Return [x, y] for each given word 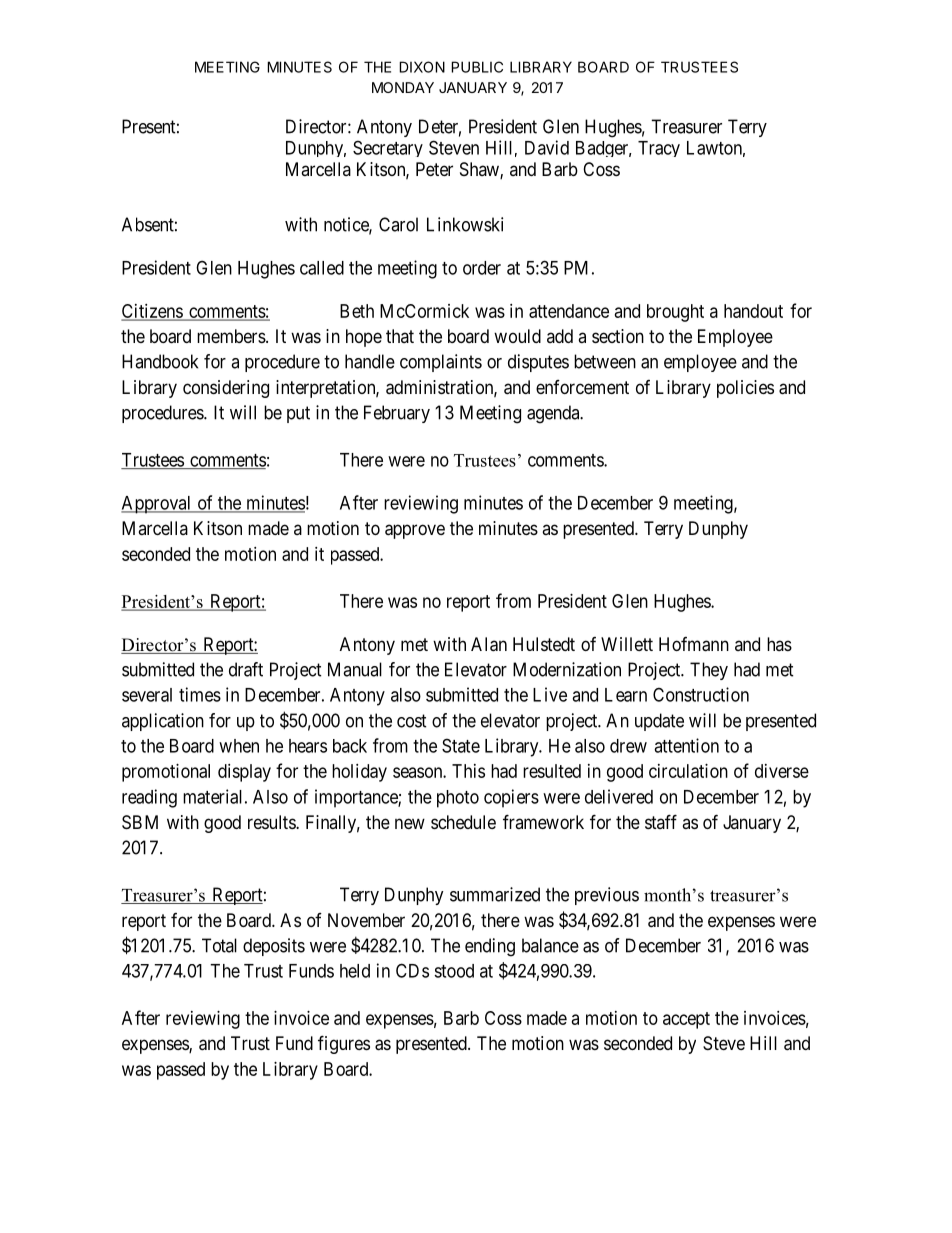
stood [454, 971]
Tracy [659, 149]
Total [219, 945]
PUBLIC [477, 67]
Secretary [388, 148]
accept [686, 1020]
